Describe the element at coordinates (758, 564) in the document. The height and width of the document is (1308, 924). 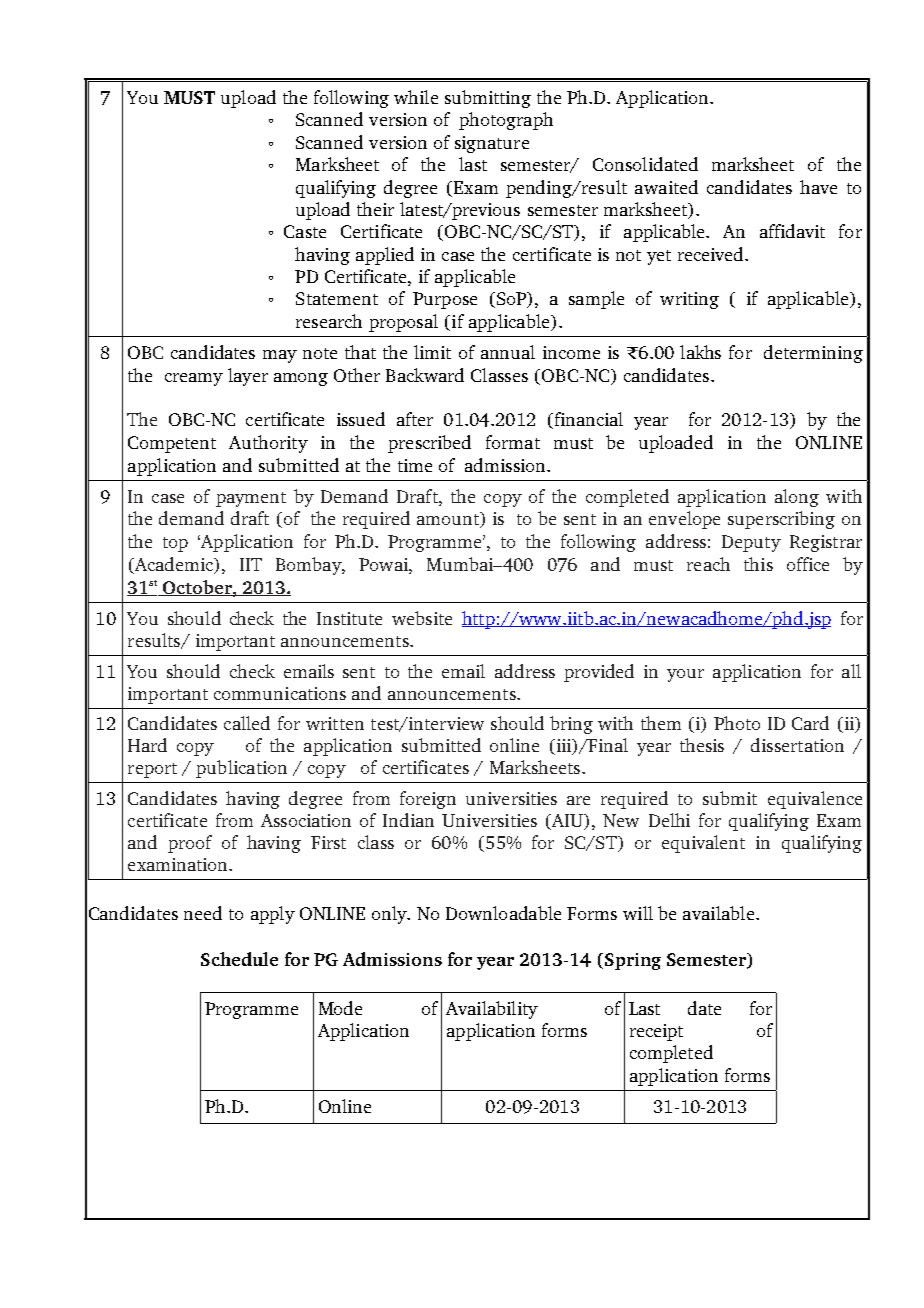
I see `this` at that location.
